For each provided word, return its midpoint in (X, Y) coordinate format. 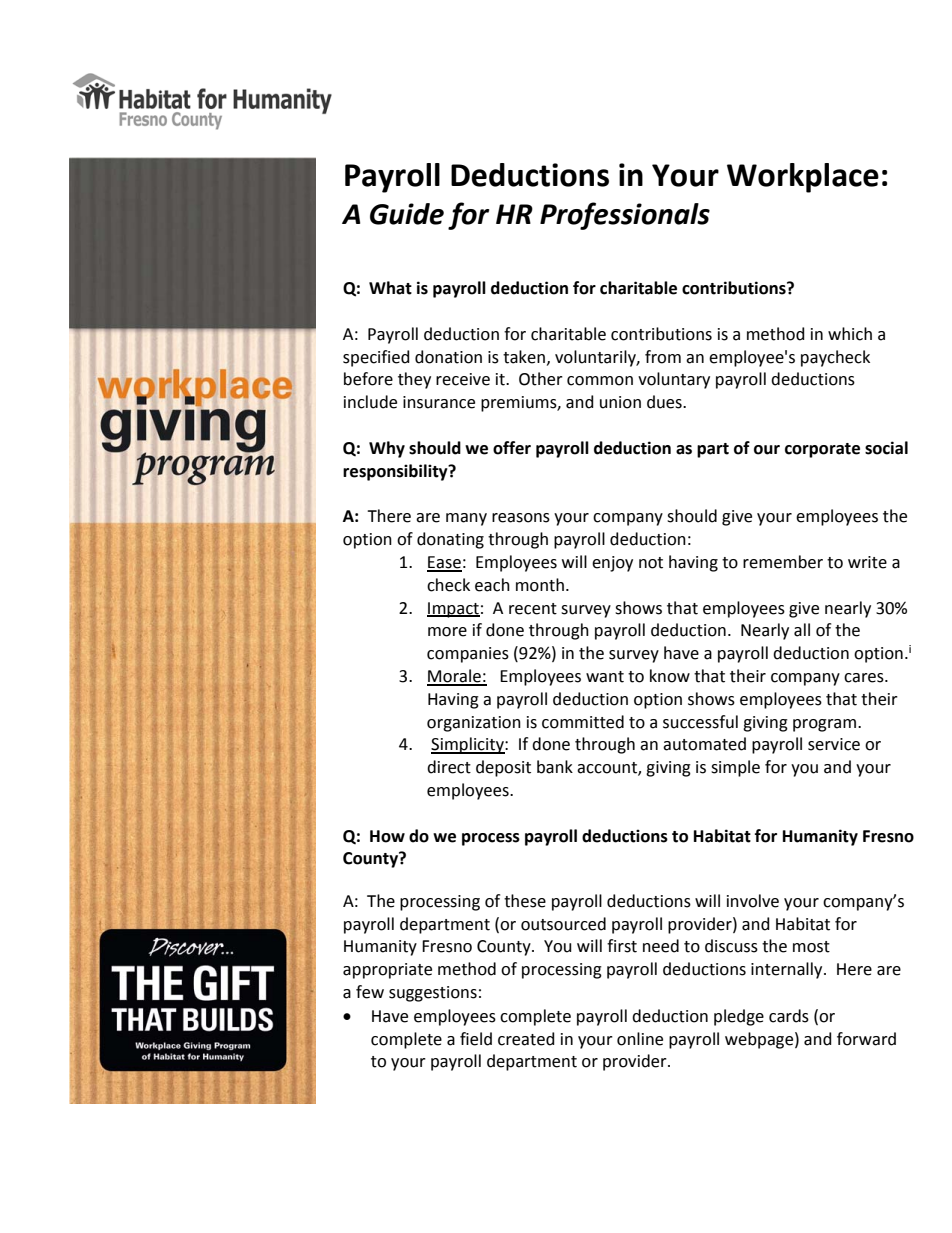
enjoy (612, 564)
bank (555, 767)
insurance (439, 402)
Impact (453, 610)
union (620, 402)
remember (783, 562)
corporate (822, 450)
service (834, 744)
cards (789, 1016)
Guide (407, 214)
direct (449, 767)
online (640, 1039)
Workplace (803, 178)
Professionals (625, 216)
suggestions (433, 994)
